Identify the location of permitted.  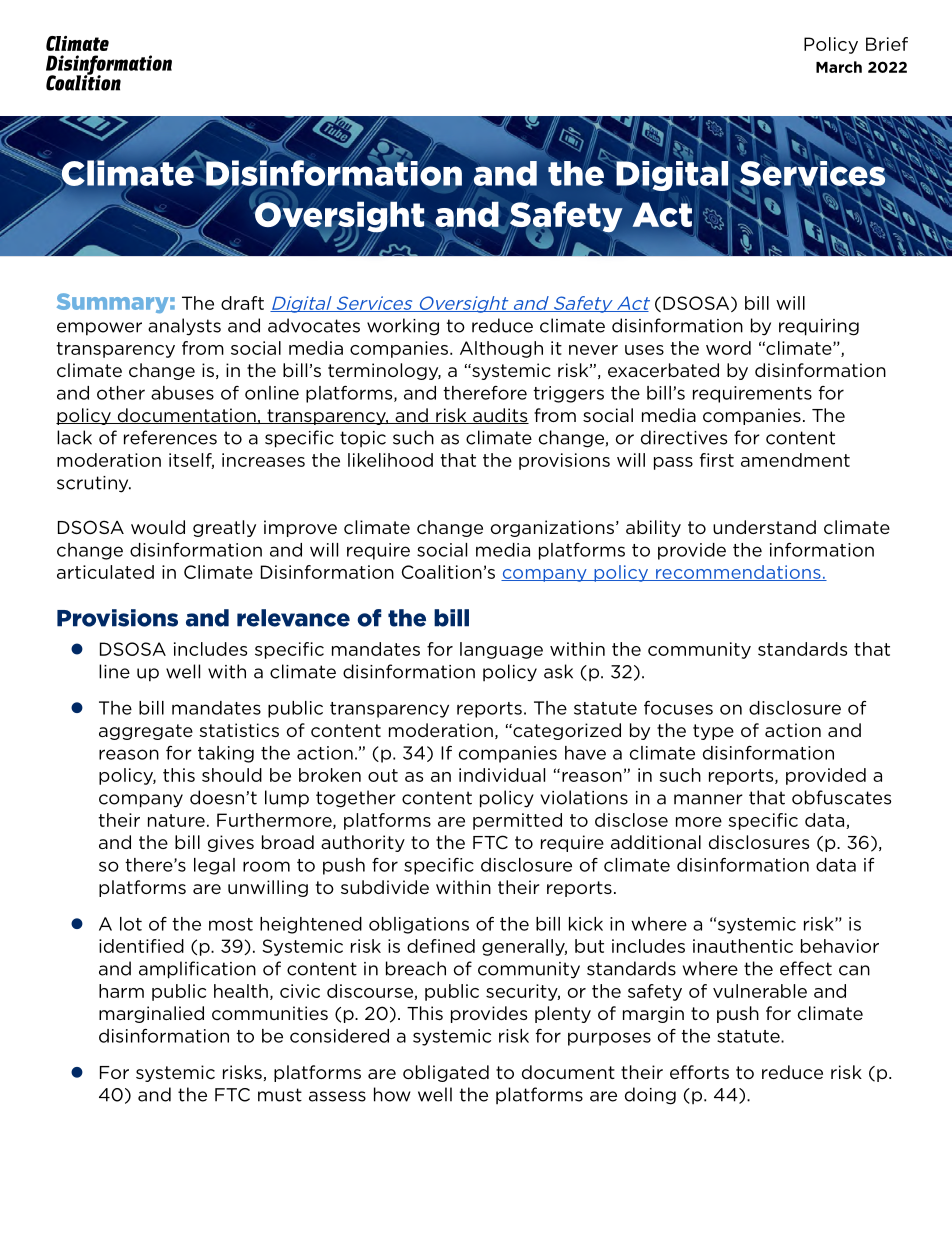
(517, 821).
